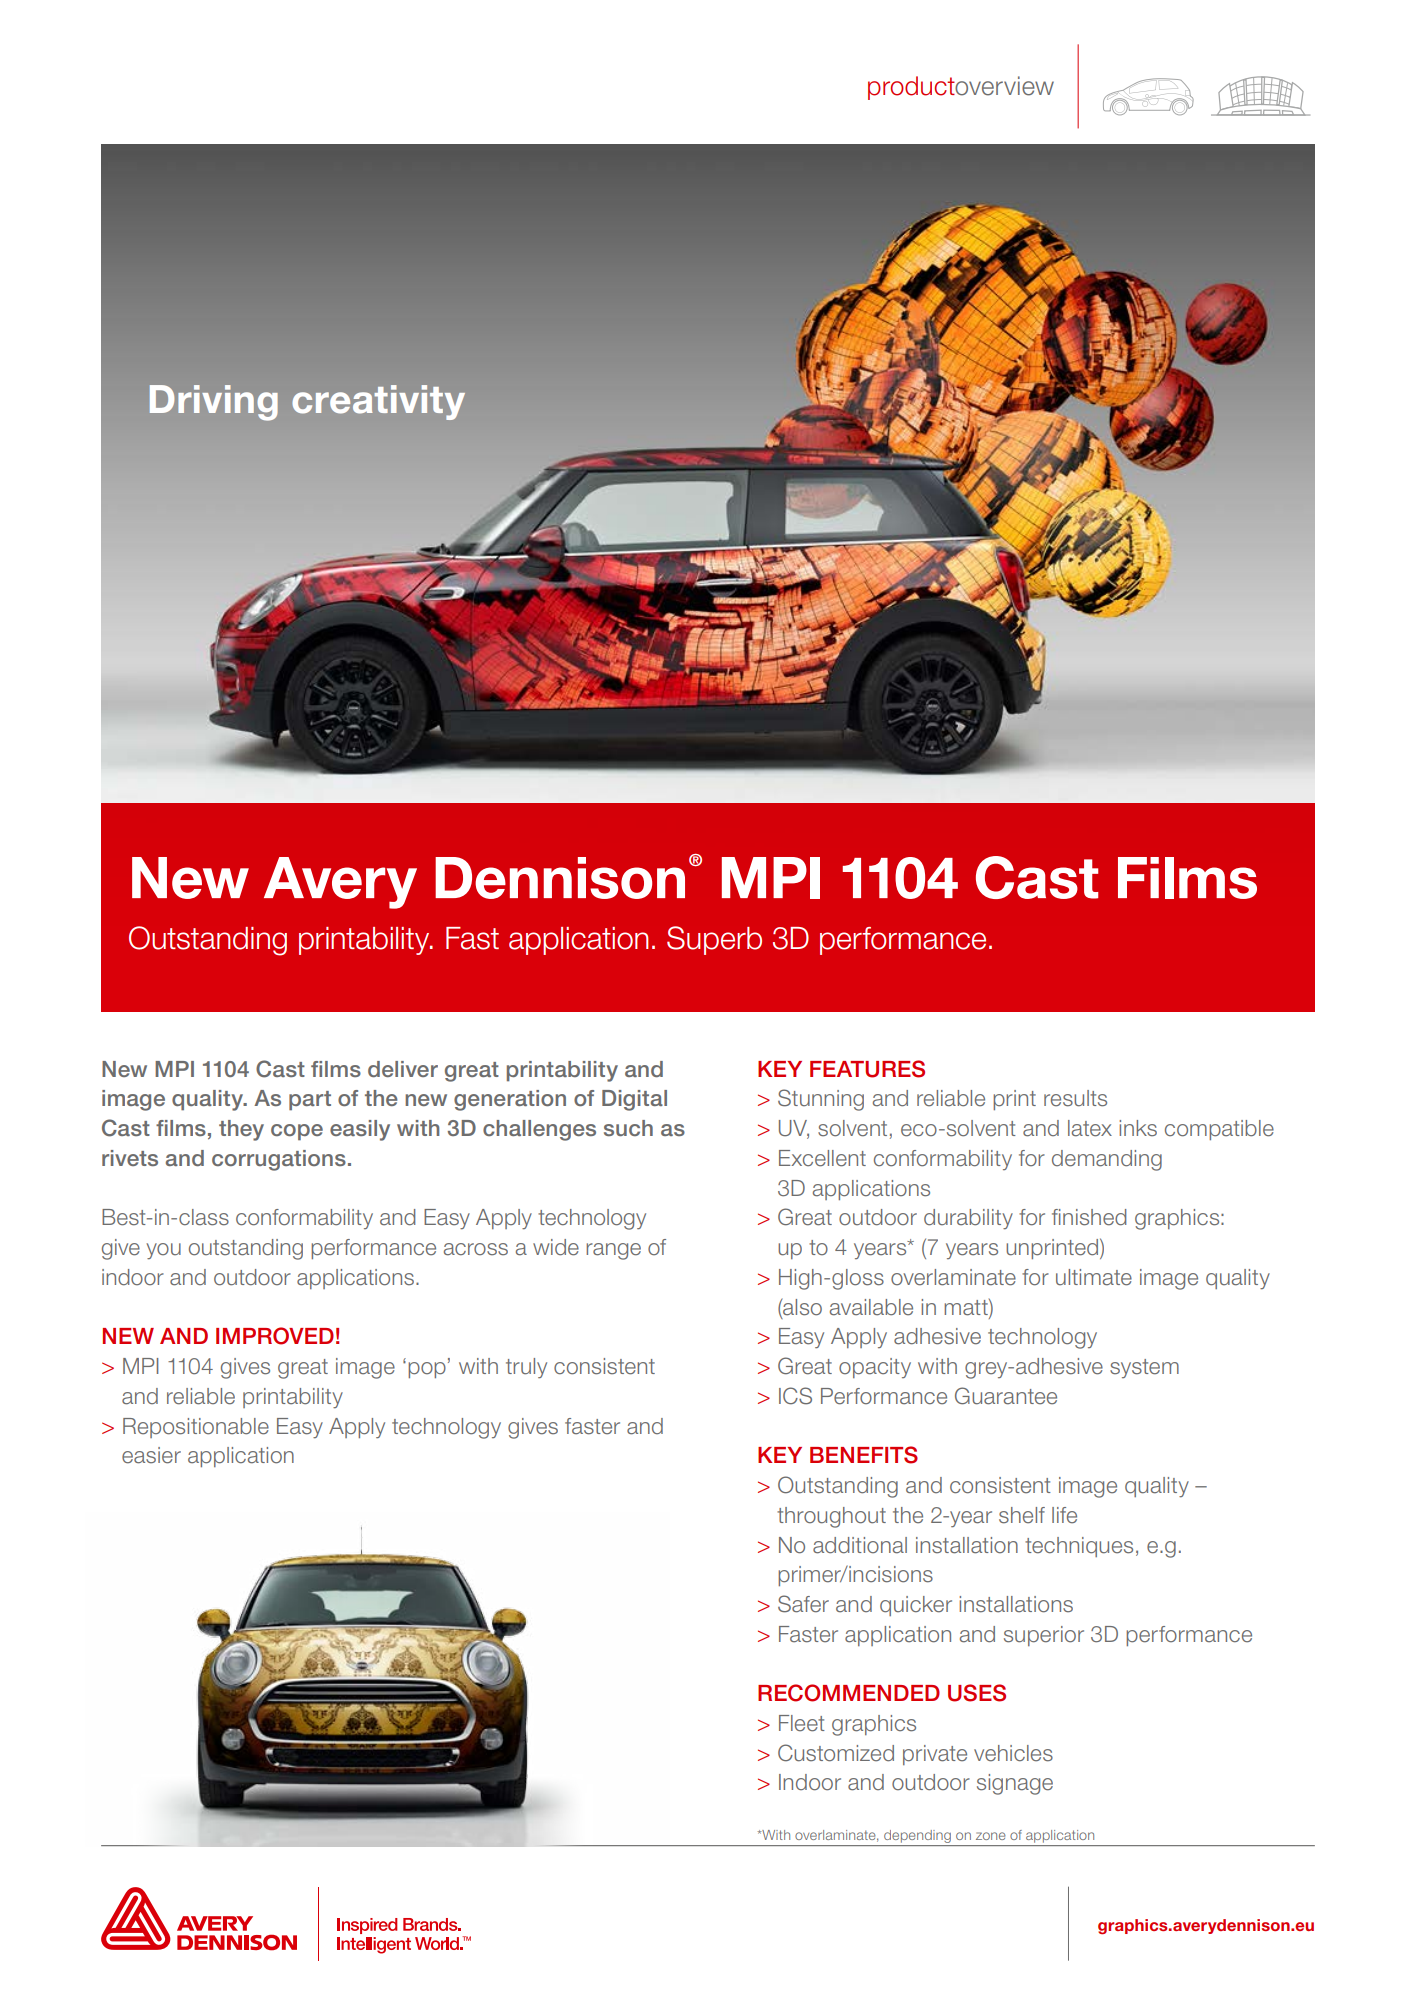 The image size is (1416, 2003). What do you see at coordinates (1090, 1128) in the image?
I see `latex` at bounding box center [1090, 1128].
